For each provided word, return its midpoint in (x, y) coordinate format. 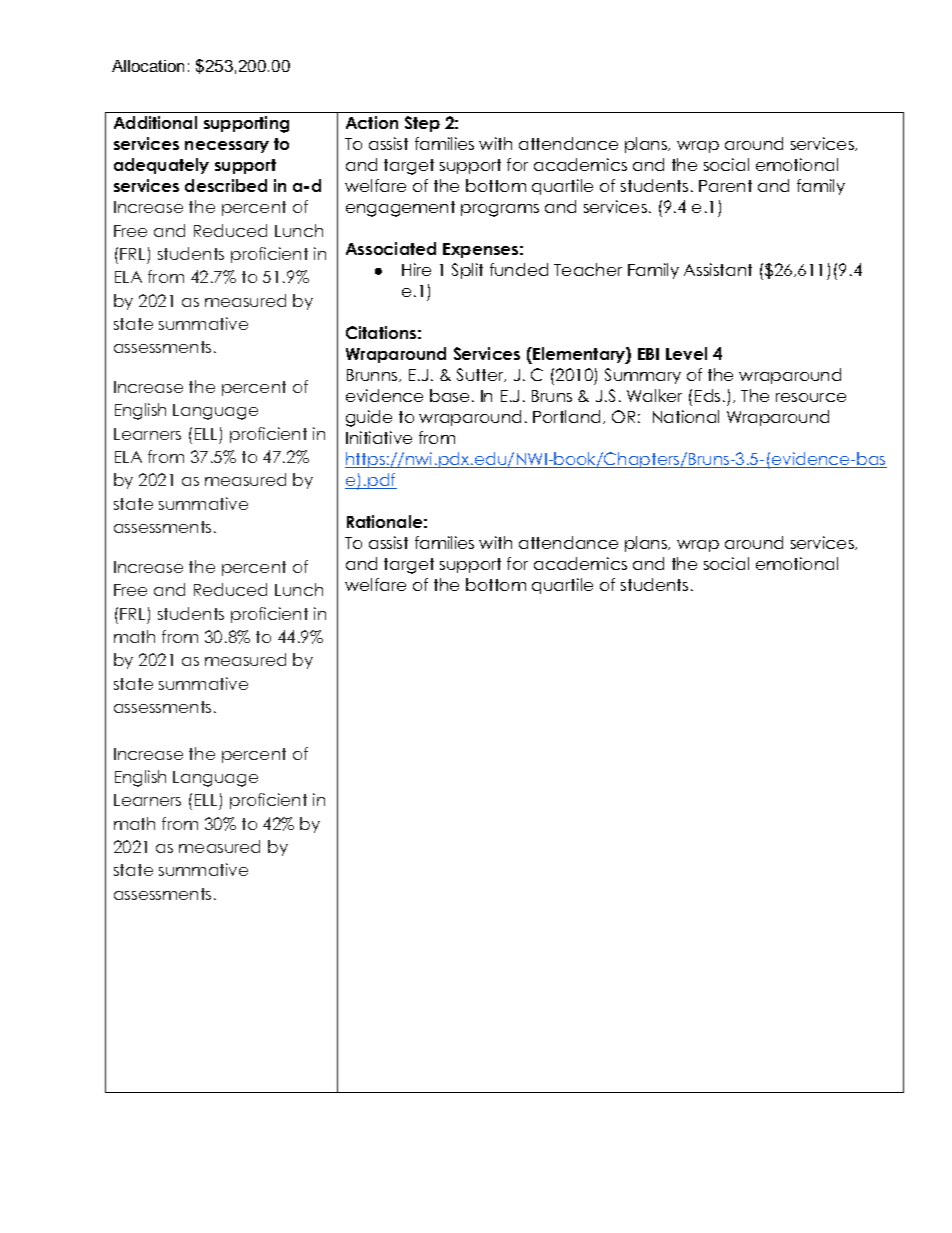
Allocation (148, 66)
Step (422, 124)
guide (369, 418)
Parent (725, 186)
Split (467, 271)
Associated (391, 248)
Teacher (588, 269)
